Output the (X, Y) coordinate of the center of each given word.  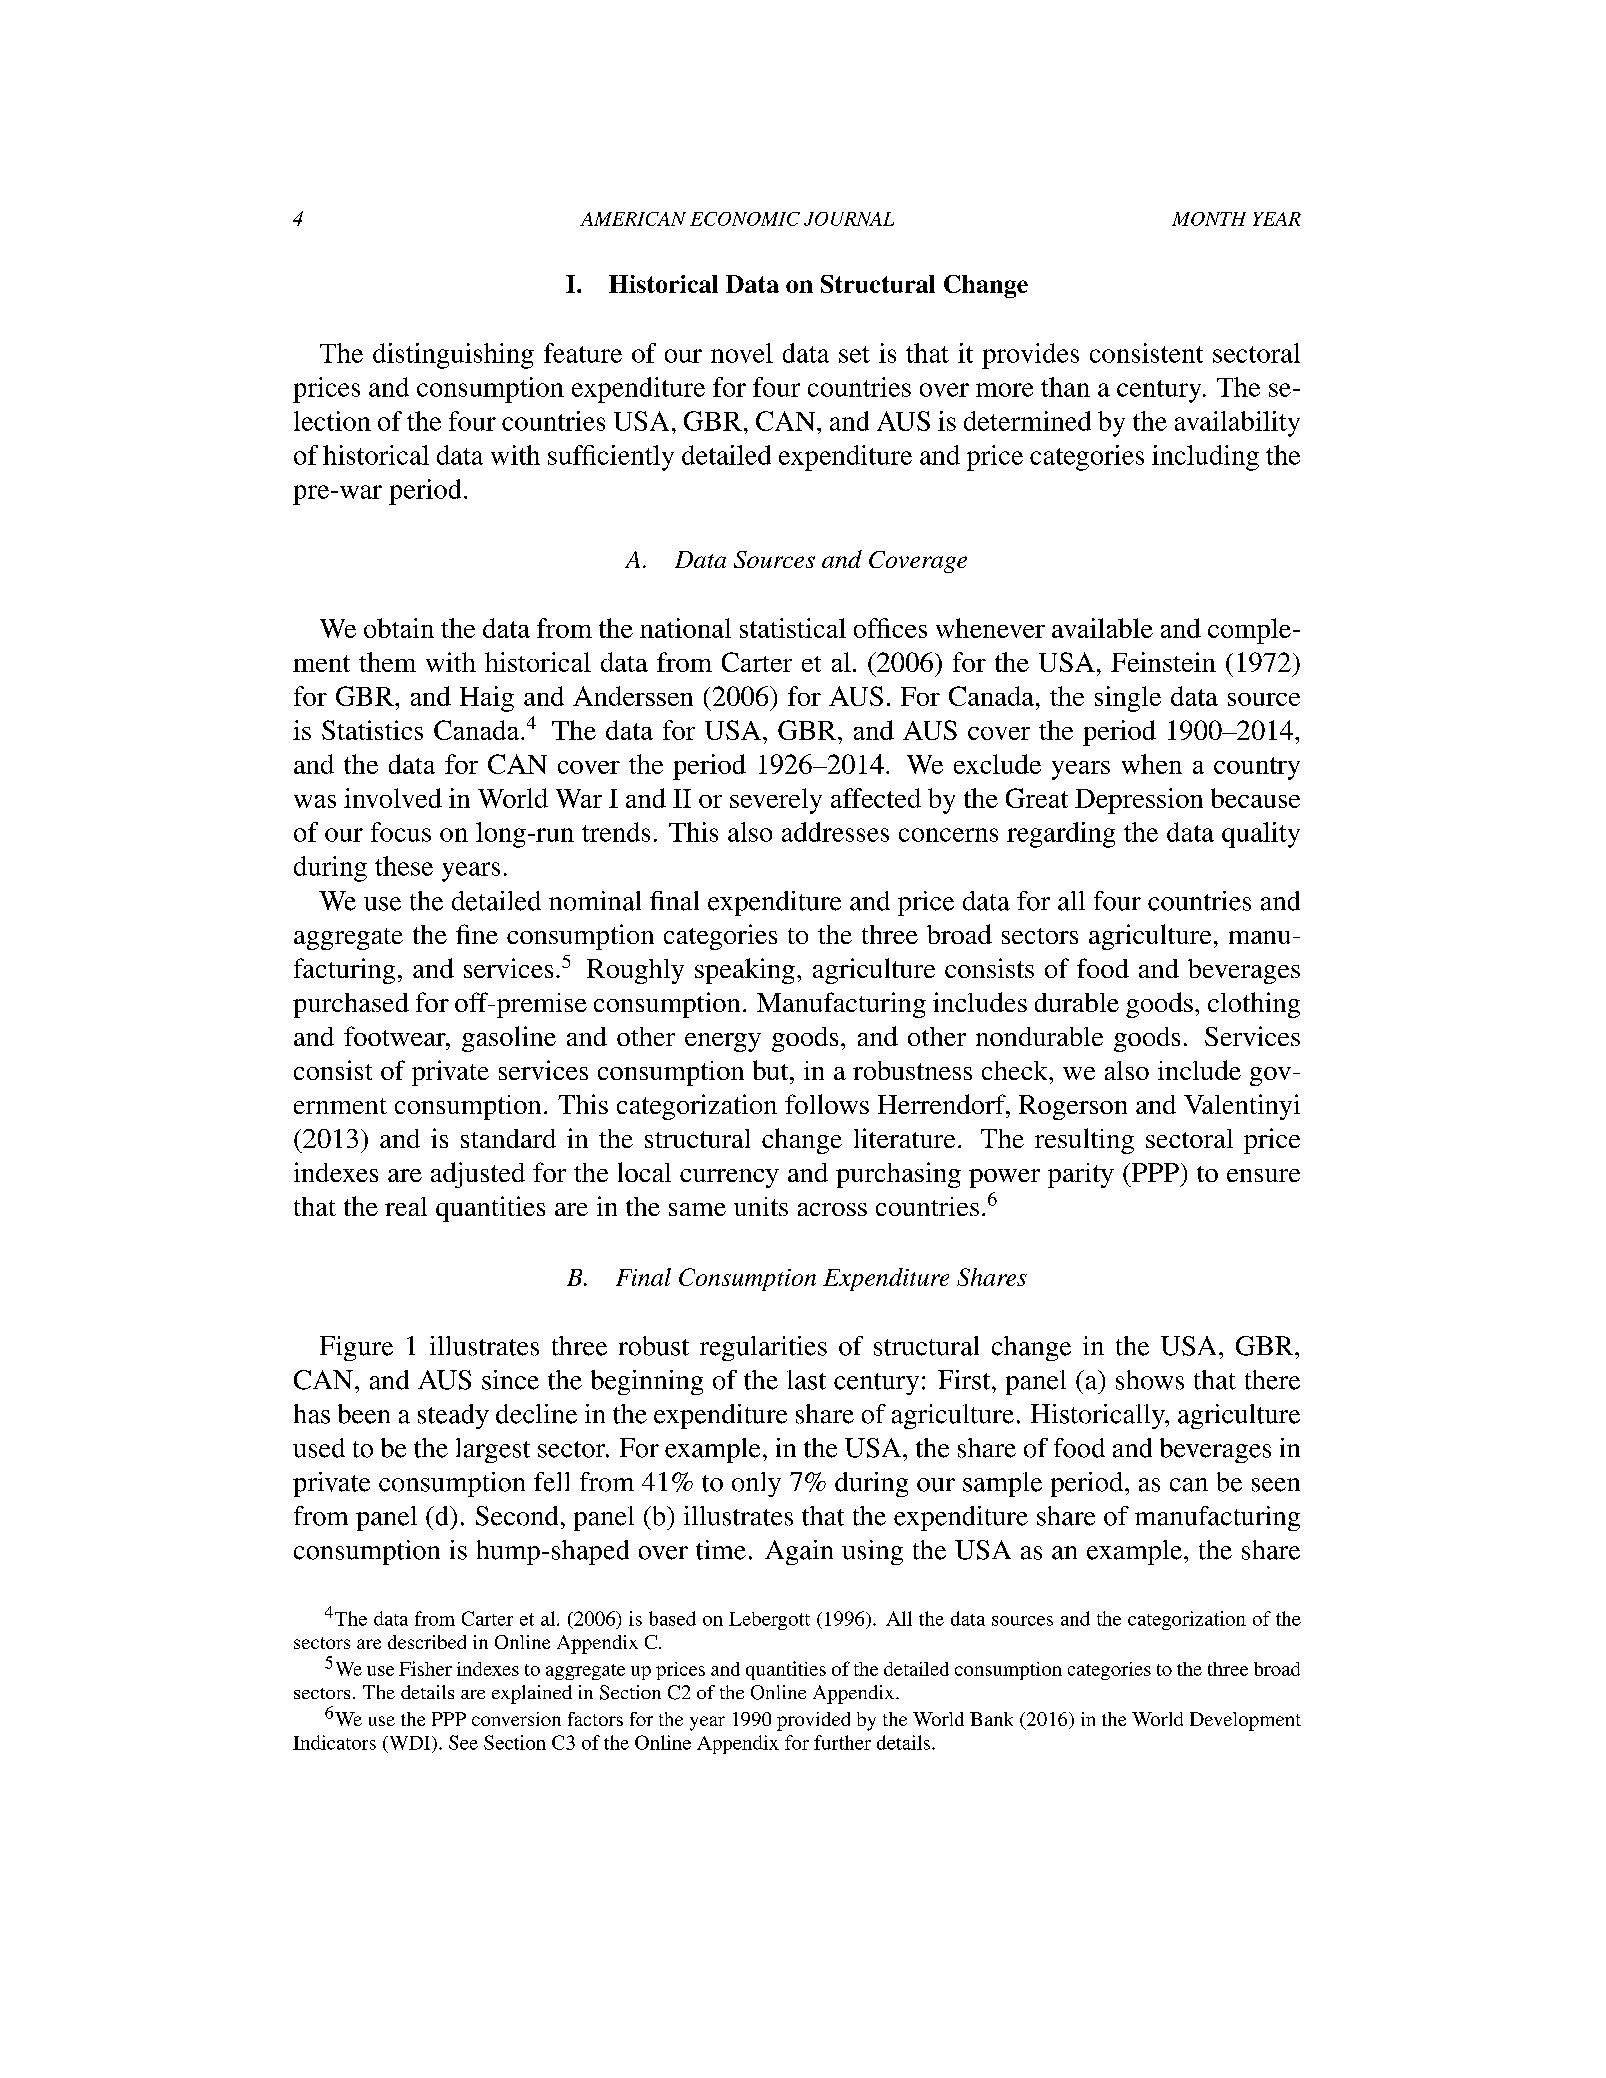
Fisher (425, 1668)
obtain (399, 628)
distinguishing (453, 356)
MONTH (1209, 219)
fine (477, 934)
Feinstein (1163, 662)
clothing (1254, 1005)
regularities (763, 1348)
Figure (356, 1348)
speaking (745, 971)
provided (813, 1721)
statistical (793, 628)
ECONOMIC (745, 219)
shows (1150, 1380)
